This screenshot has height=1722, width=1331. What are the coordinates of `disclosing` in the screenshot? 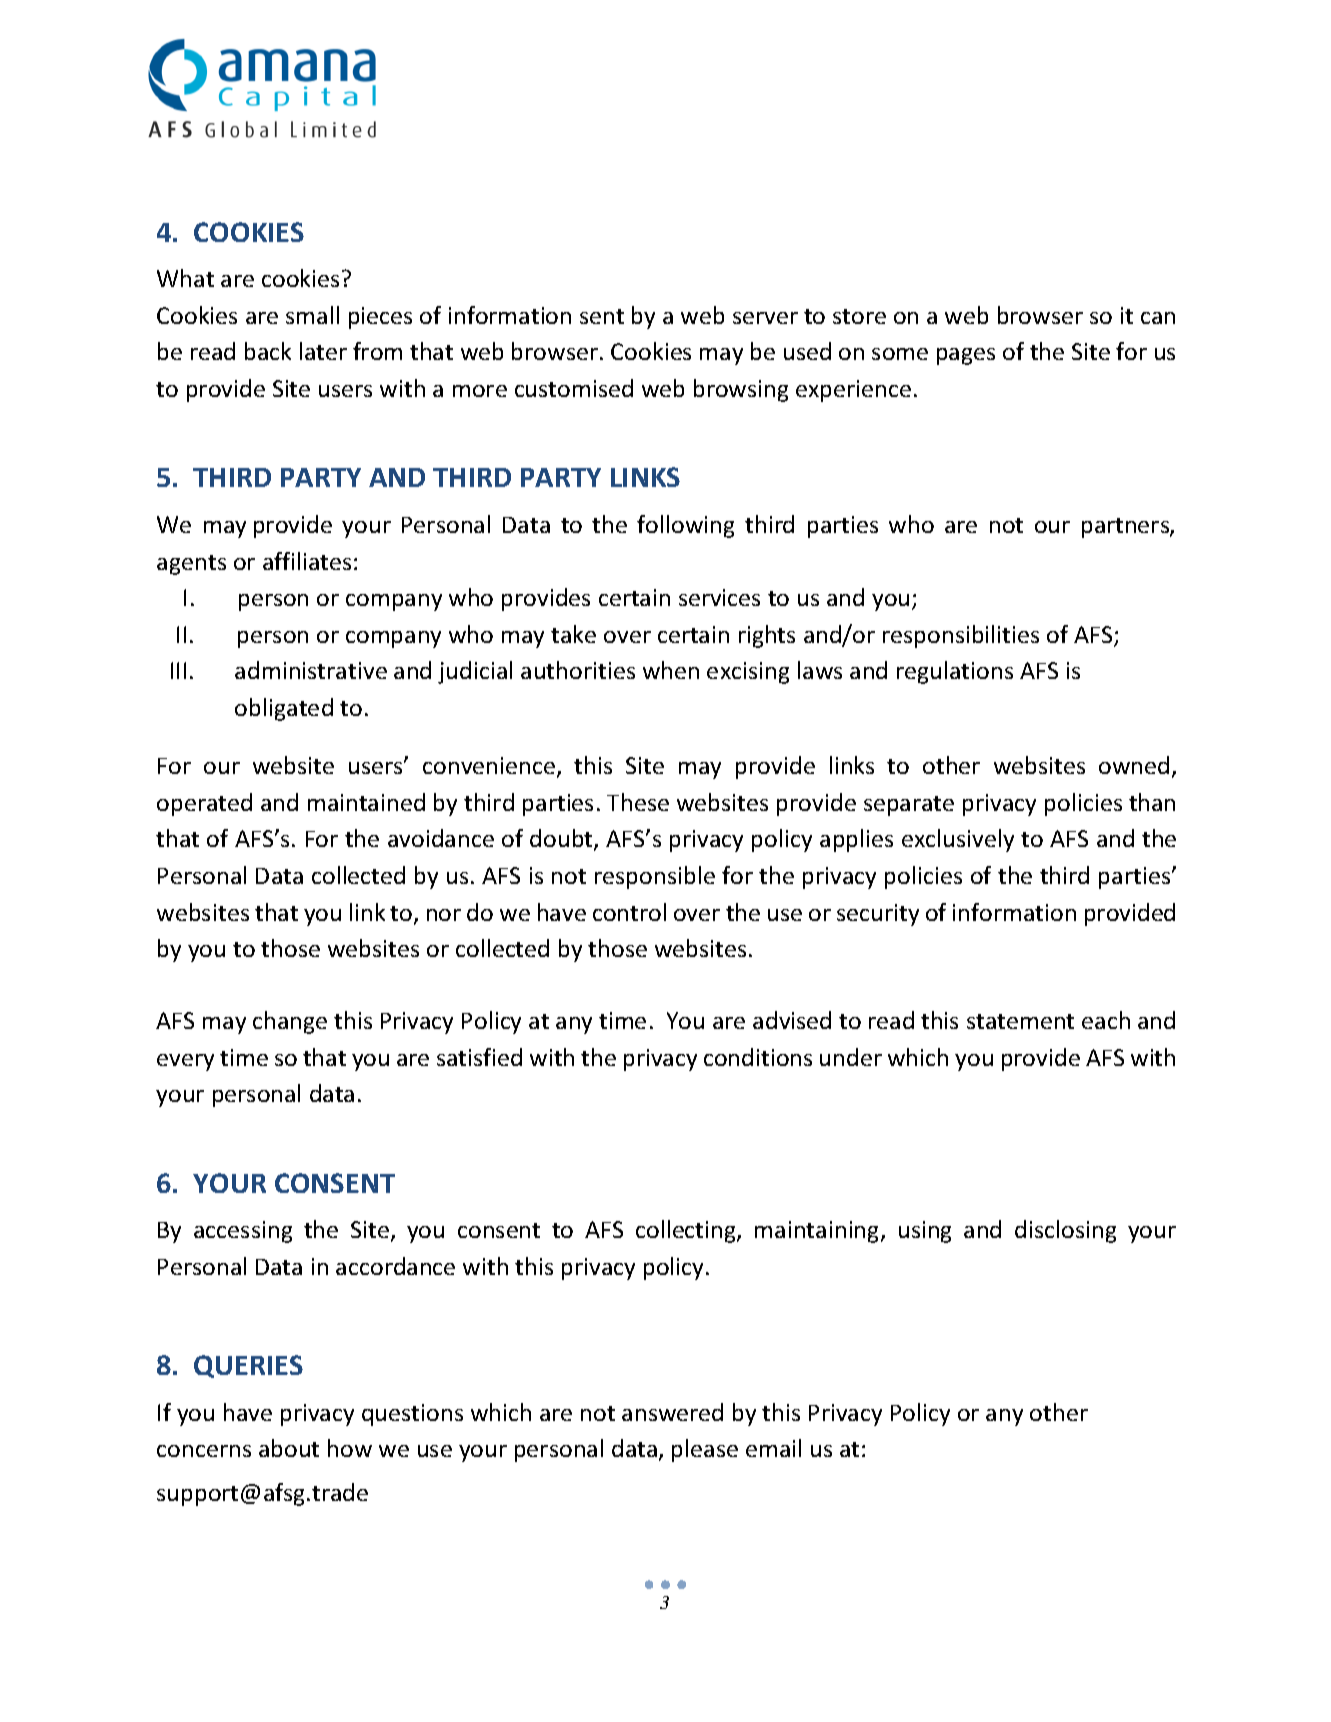 It's located at (1065, 1231).
